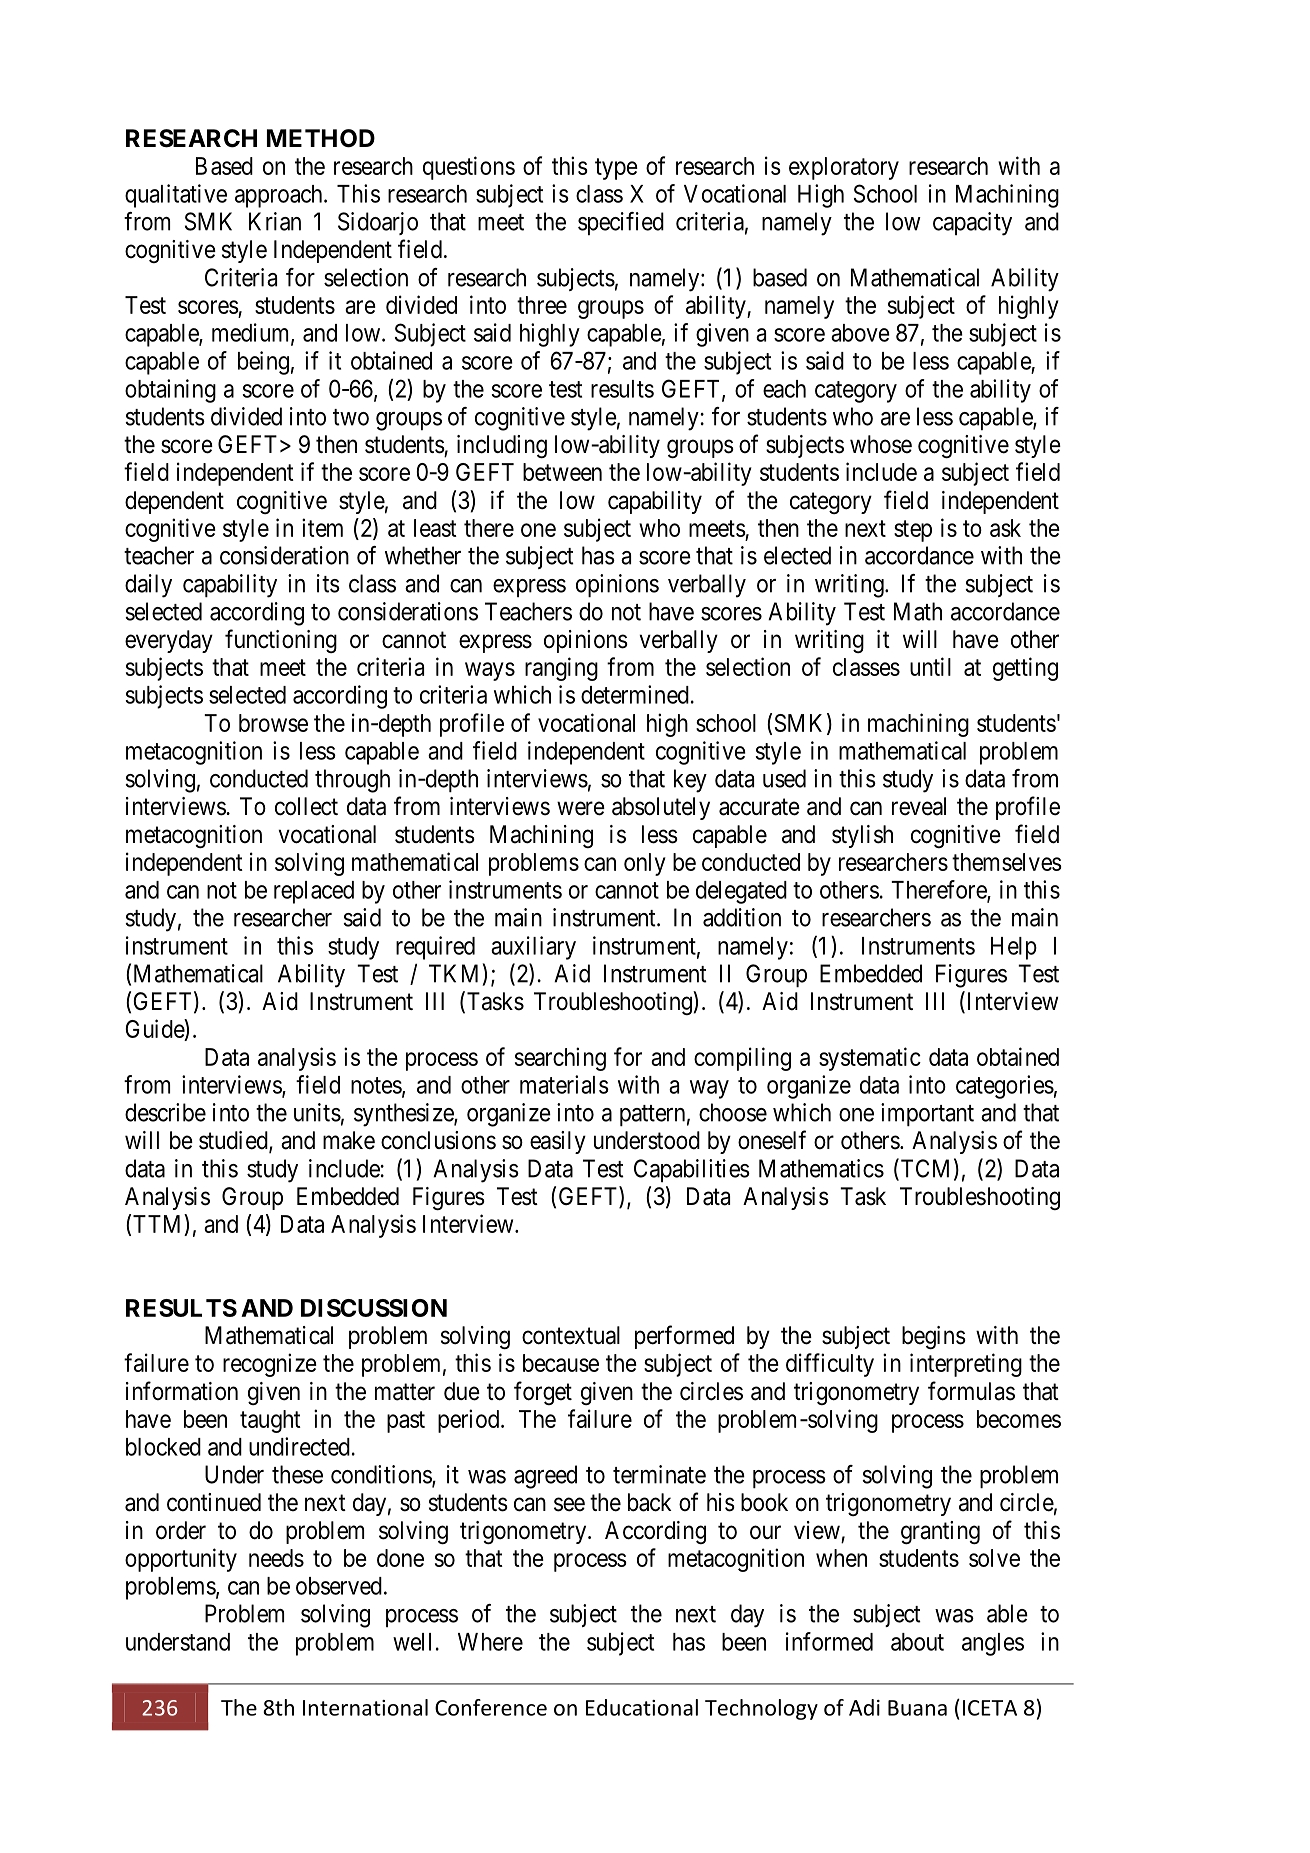  What do you see at coordinates (923, 1169) in the document?
I see `TCM` at bounding box center [923, 1169].
